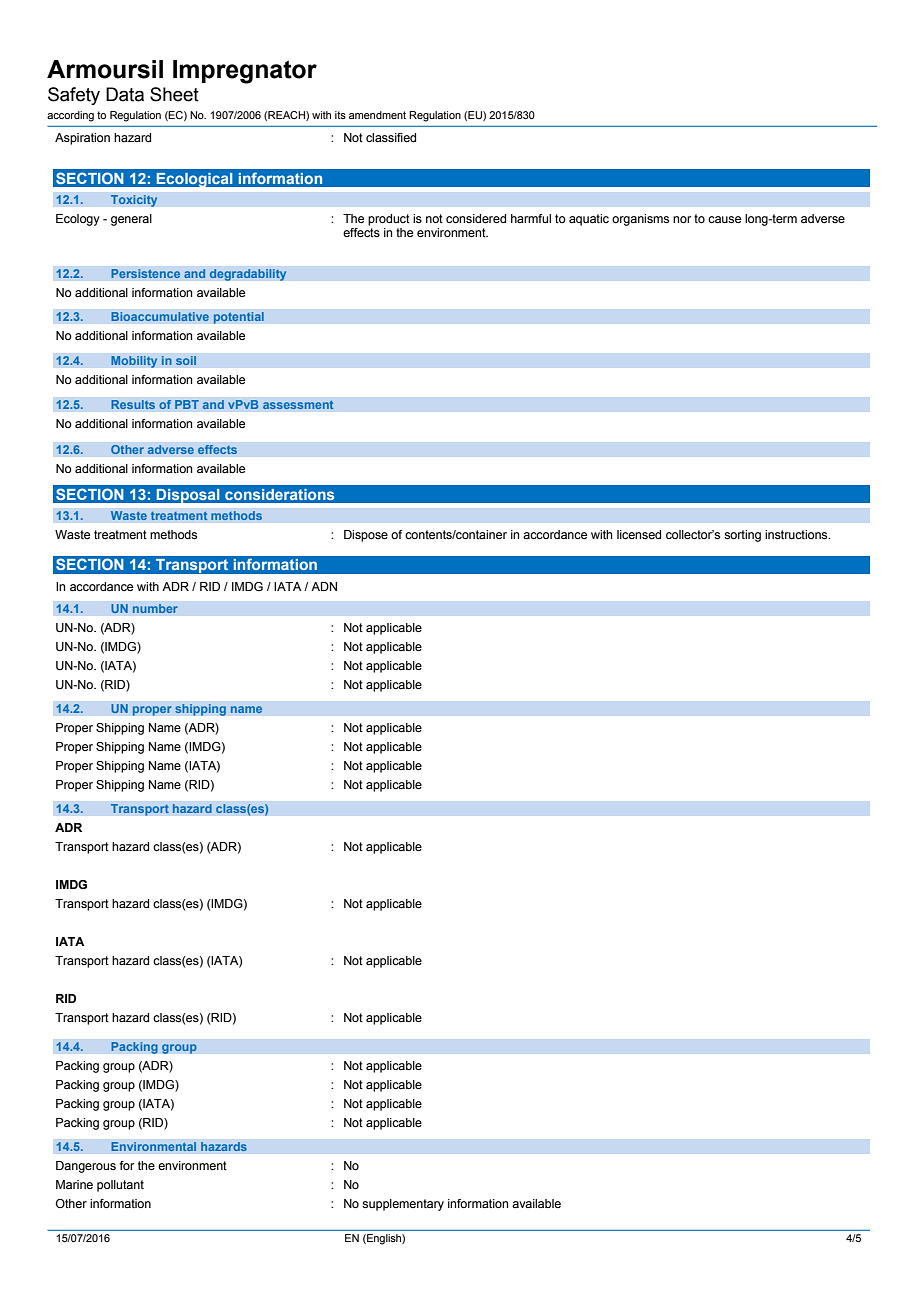 This screenshot has height=1308, width=924. What do you see at coordinates (174, 94) in the screenshot?
I see `Sheet` at bounding box center [174, 94].
